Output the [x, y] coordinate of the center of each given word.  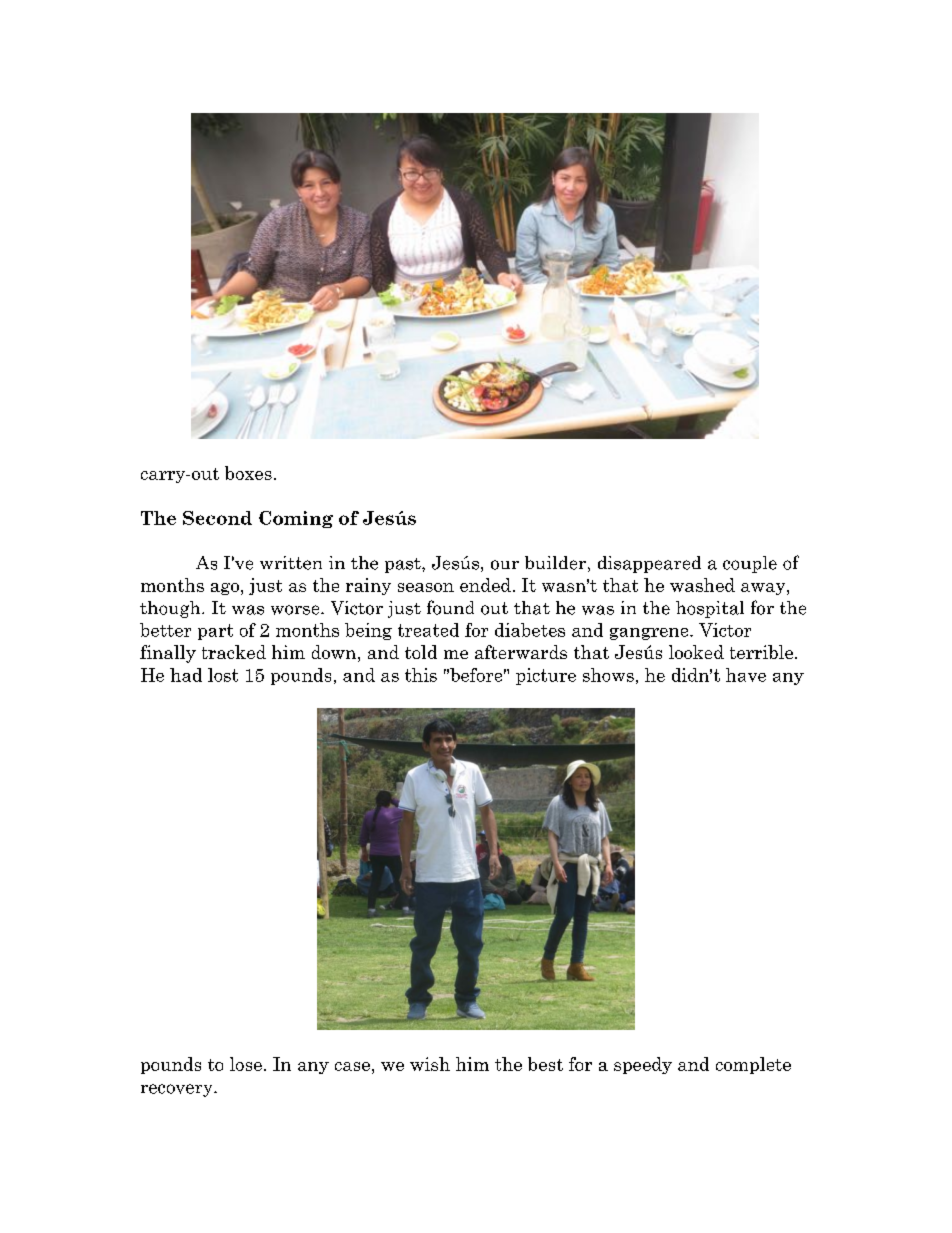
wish [430, 1064]
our [505, 565]
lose [246, 1064]
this [421, 675]
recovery [178, 1090]
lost [223, 675]
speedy [643, 1065]
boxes [248, 473]
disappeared [649, 564]
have [746, 675]
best [545, 1064]
